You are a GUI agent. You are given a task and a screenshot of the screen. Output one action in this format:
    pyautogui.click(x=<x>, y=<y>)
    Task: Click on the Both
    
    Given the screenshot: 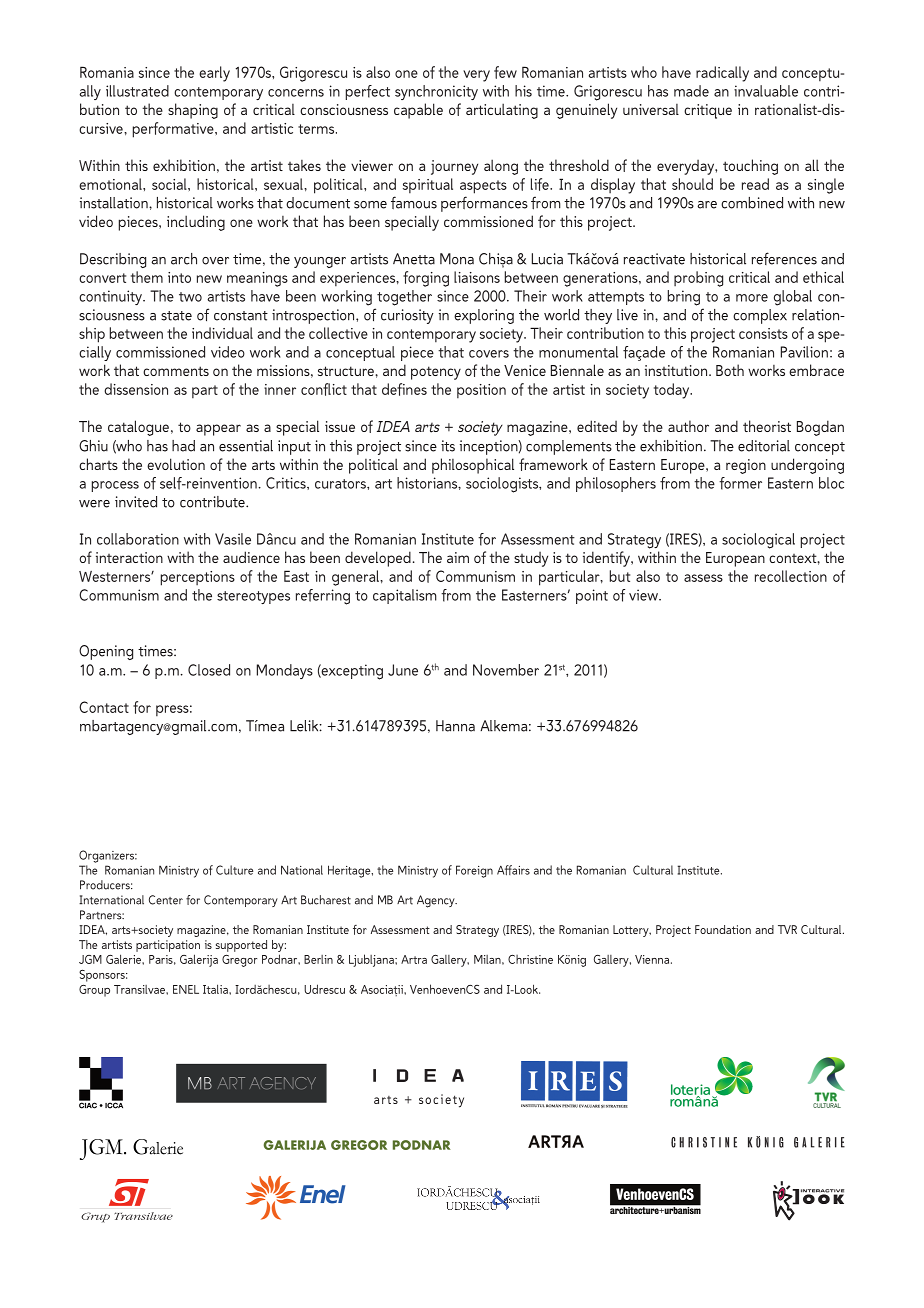 What is the action you would take?
    pyautogui.click(x=730, y=370)
